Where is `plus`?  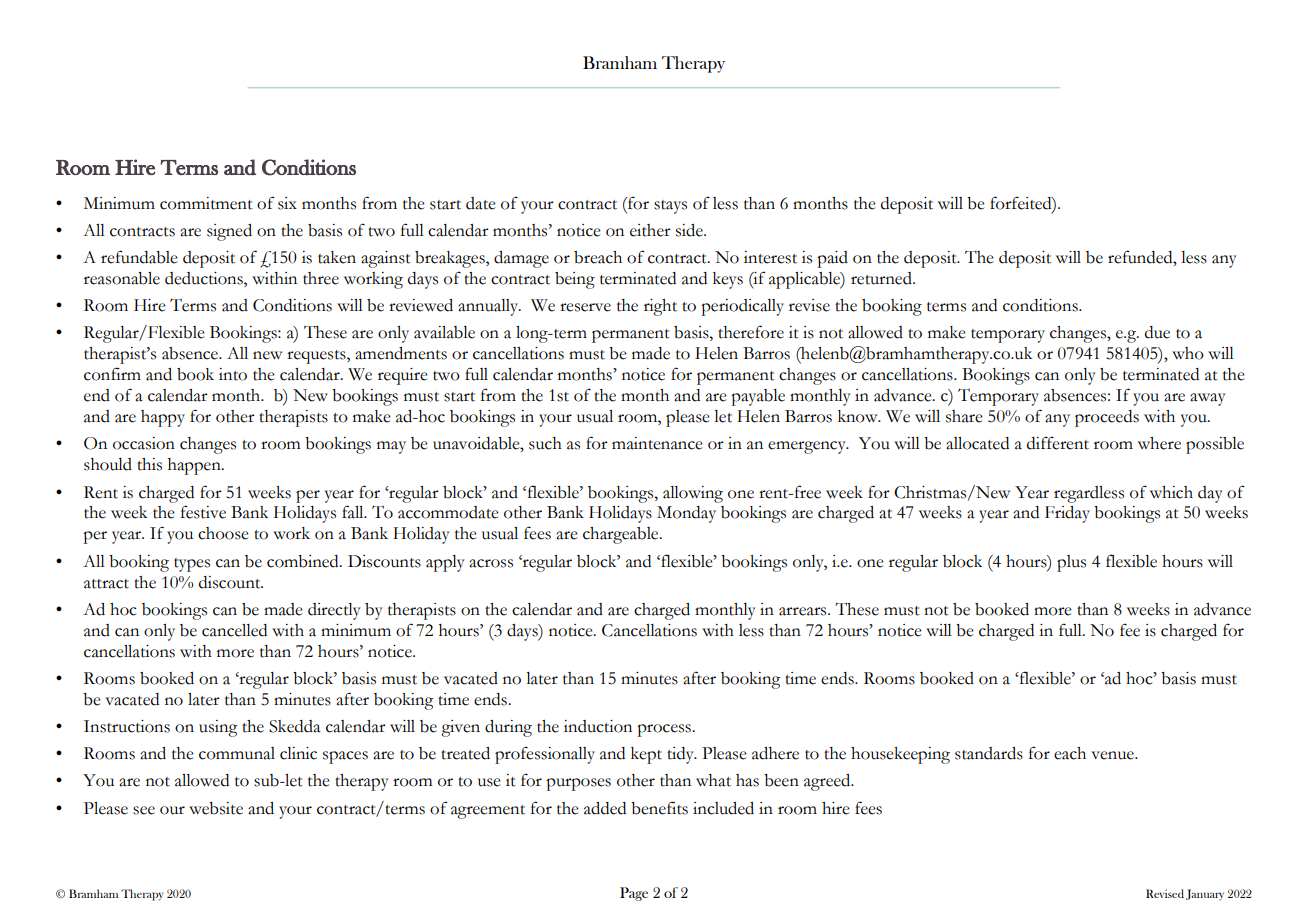
plus is located at coordinates (1071, 563).
